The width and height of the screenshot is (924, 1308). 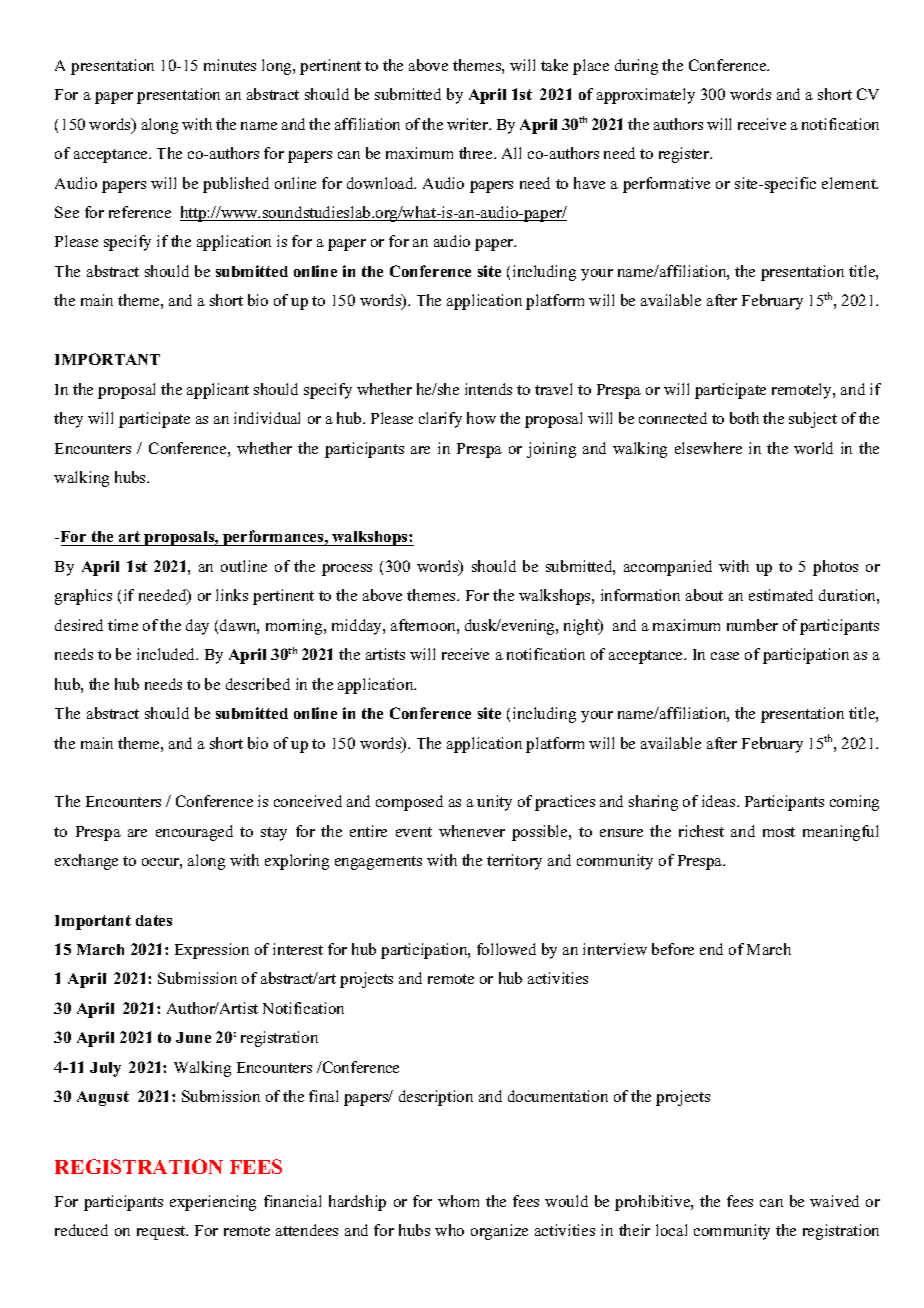 I want to click on writer, so click(x=469, y=124).
